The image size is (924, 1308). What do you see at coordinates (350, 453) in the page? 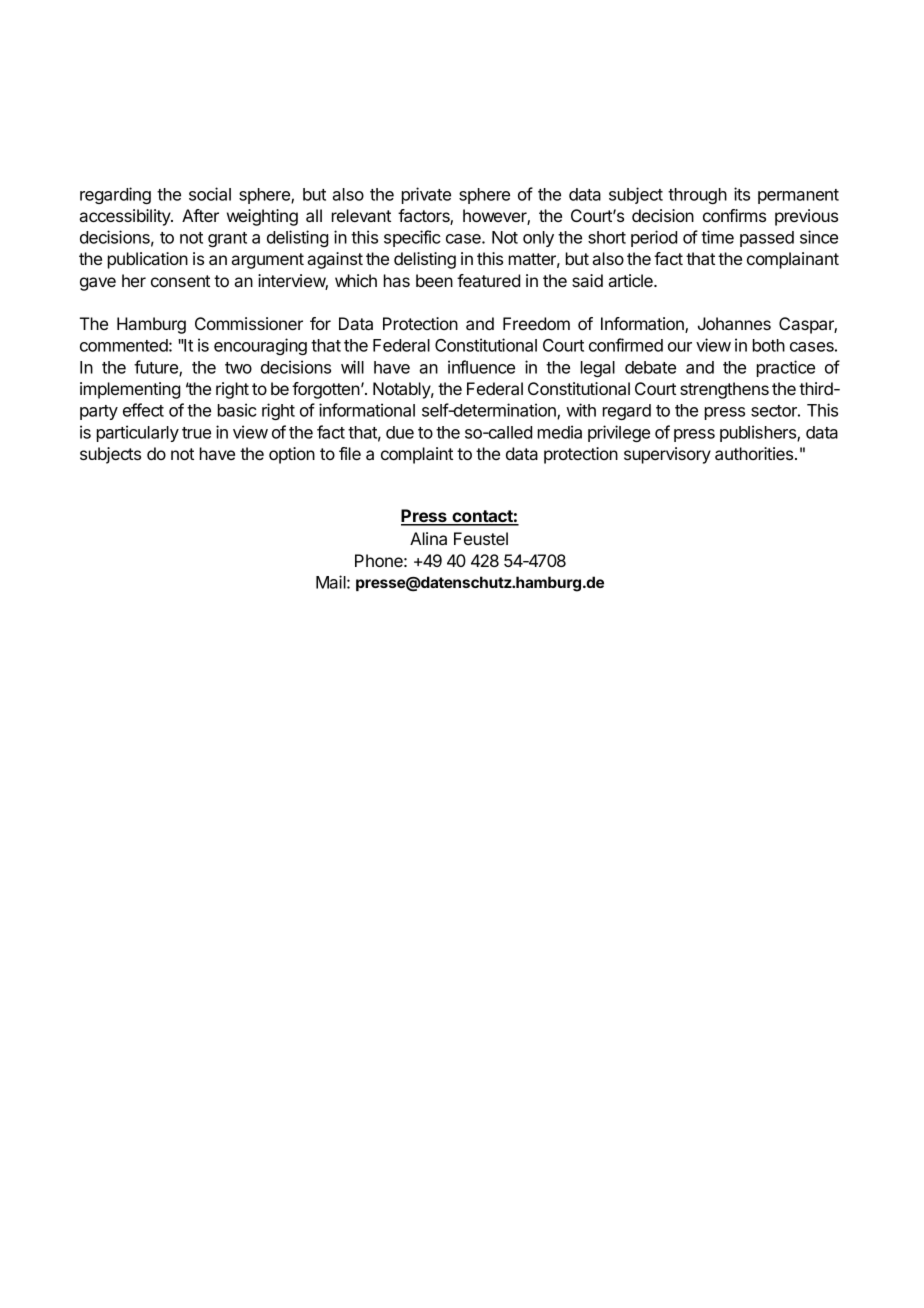
I see `file` at bounding box center [350, 453].
